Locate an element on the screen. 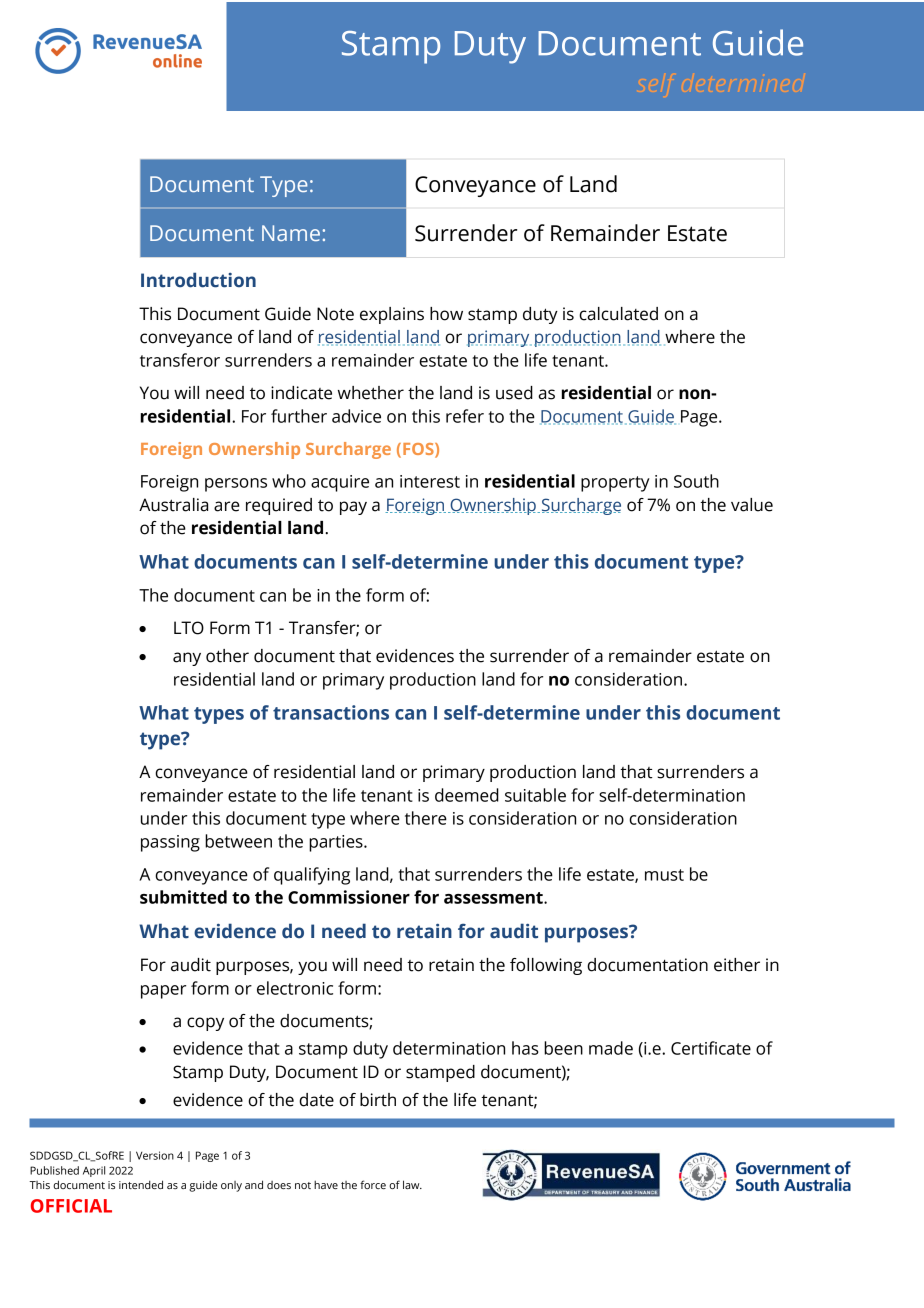  interest is located at coordinates (430, 481).
